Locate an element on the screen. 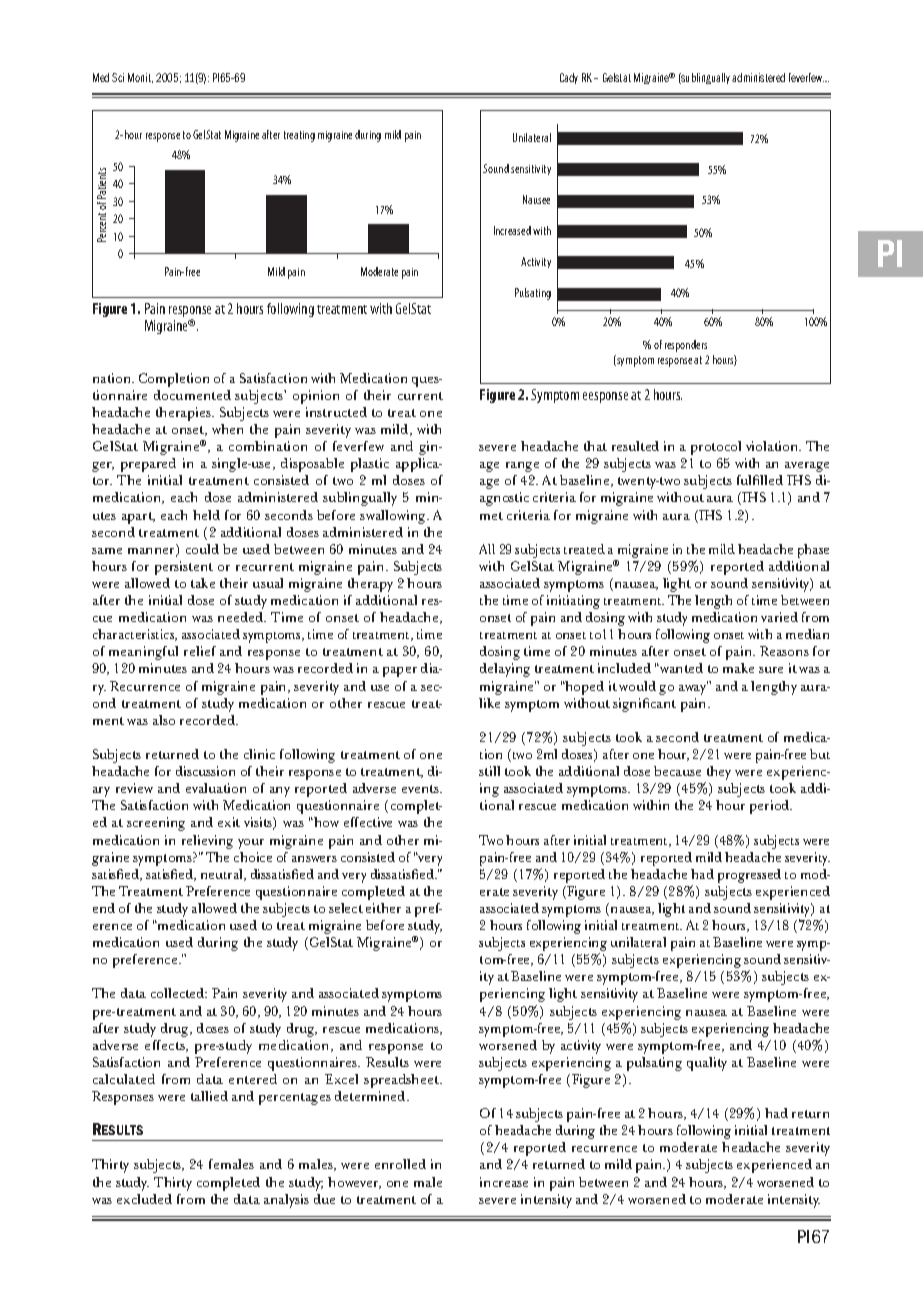 The height and width of the screenshot is (1316, 923). responders is located at coordinates (686, 346).
